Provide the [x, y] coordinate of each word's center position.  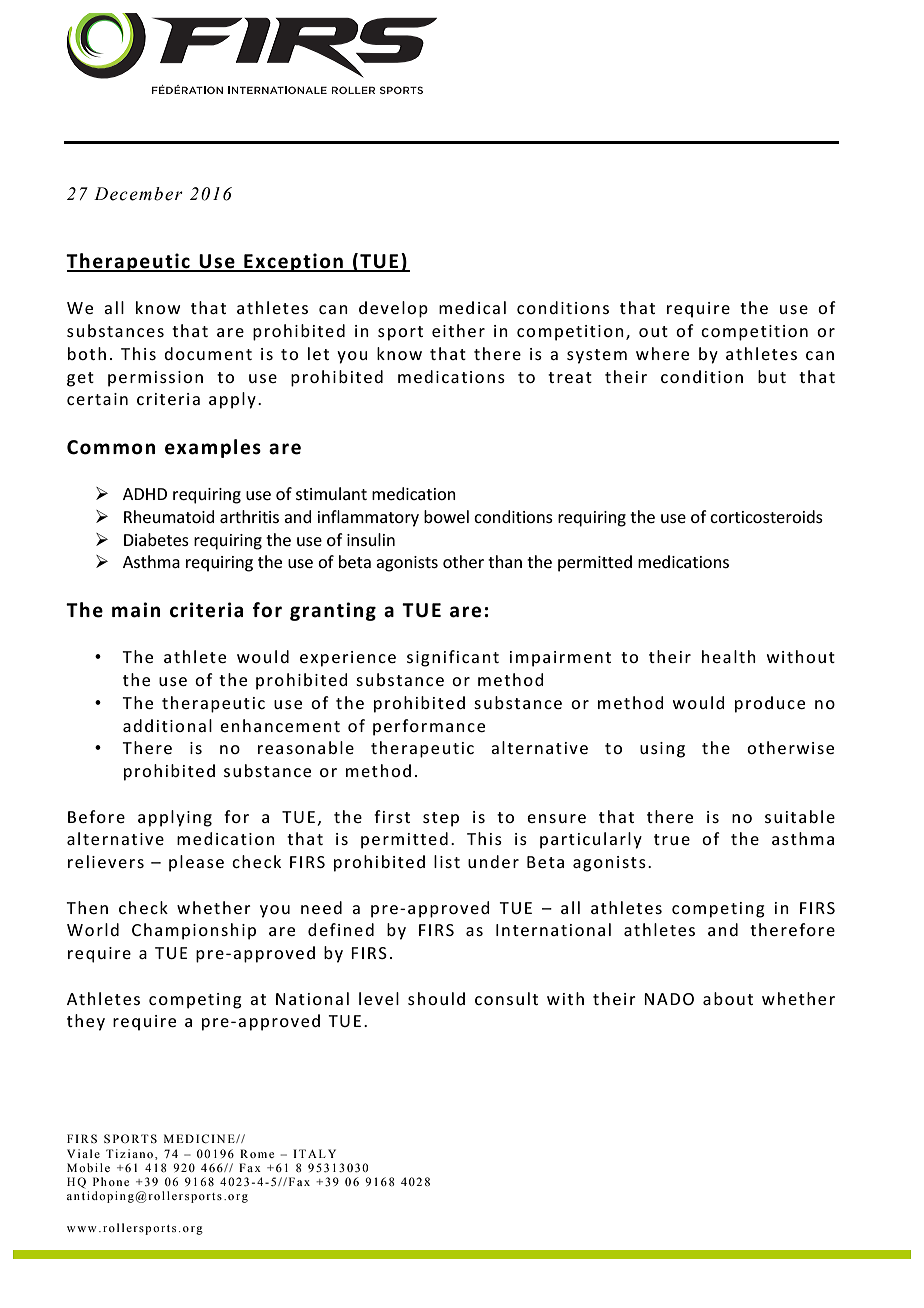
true [672, 839]
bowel [446, 516]
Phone [111, 1181]
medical [472, 307]
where [662, 353]
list [447, 861]
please [196, 863]
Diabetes [156, 539]
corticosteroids [766, 516]
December [138, 194]
